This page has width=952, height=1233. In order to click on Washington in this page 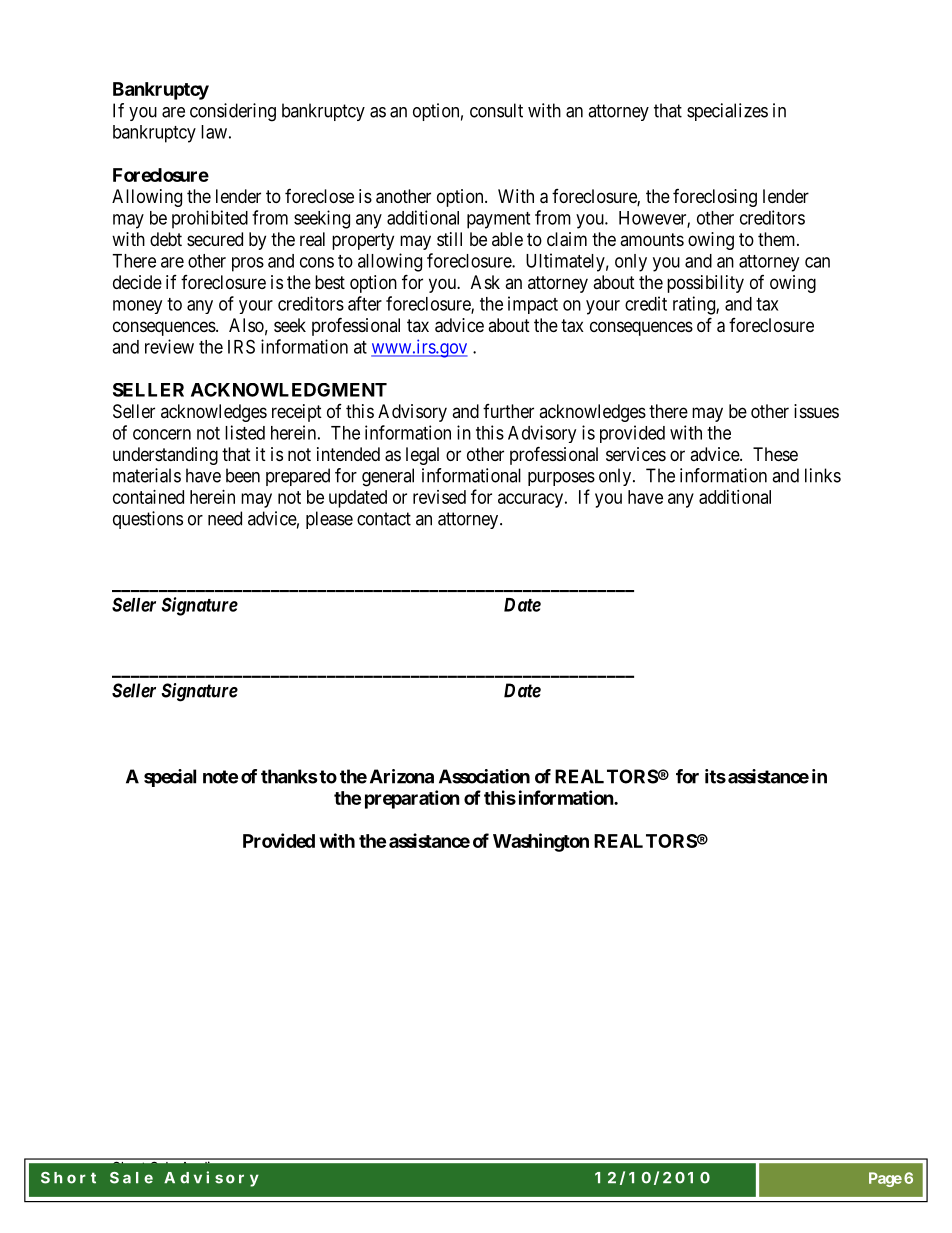, I will do `click(541, 842)`.
